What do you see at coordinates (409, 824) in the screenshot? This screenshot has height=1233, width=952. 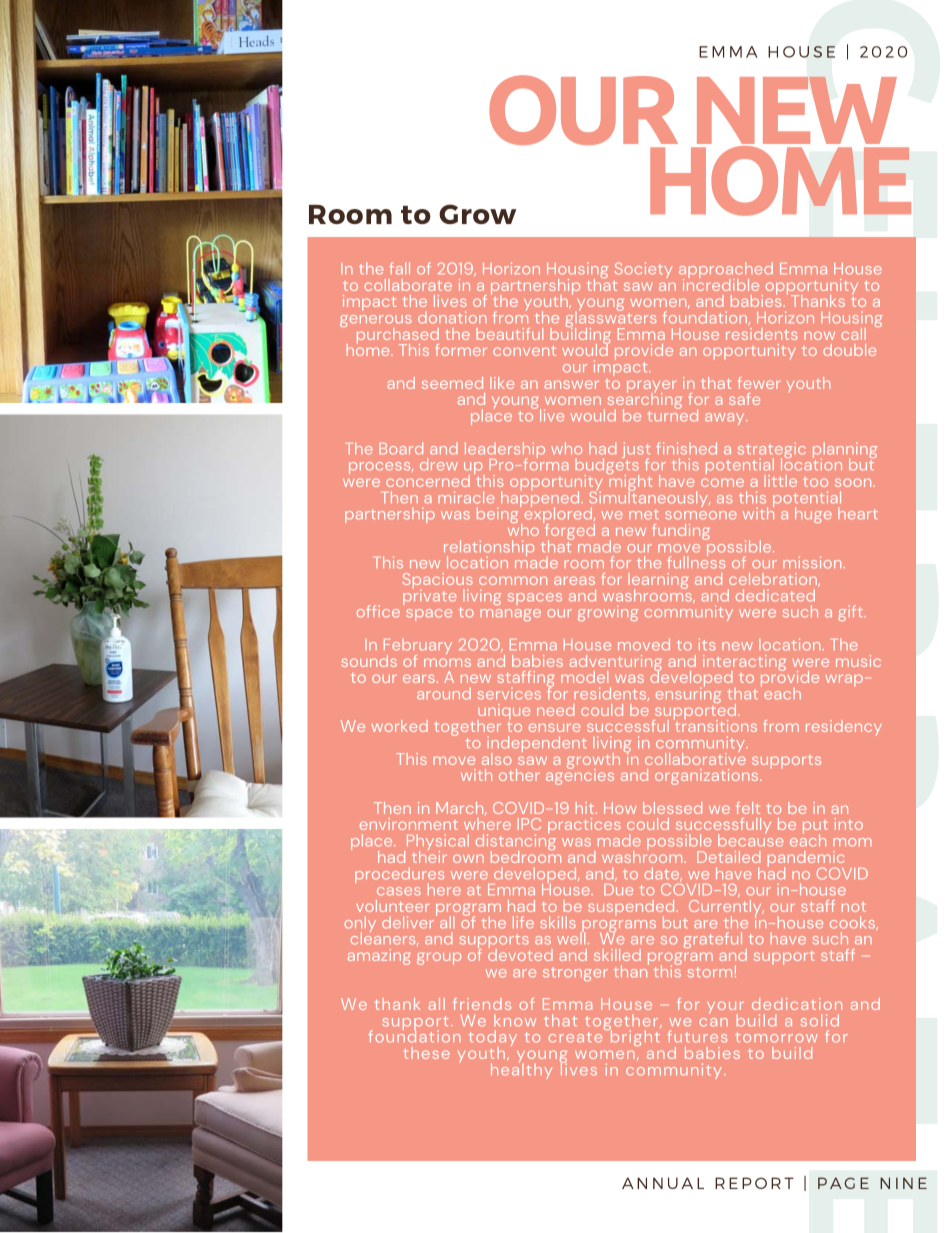 I see `environment` at bounding box center [409, 824].
